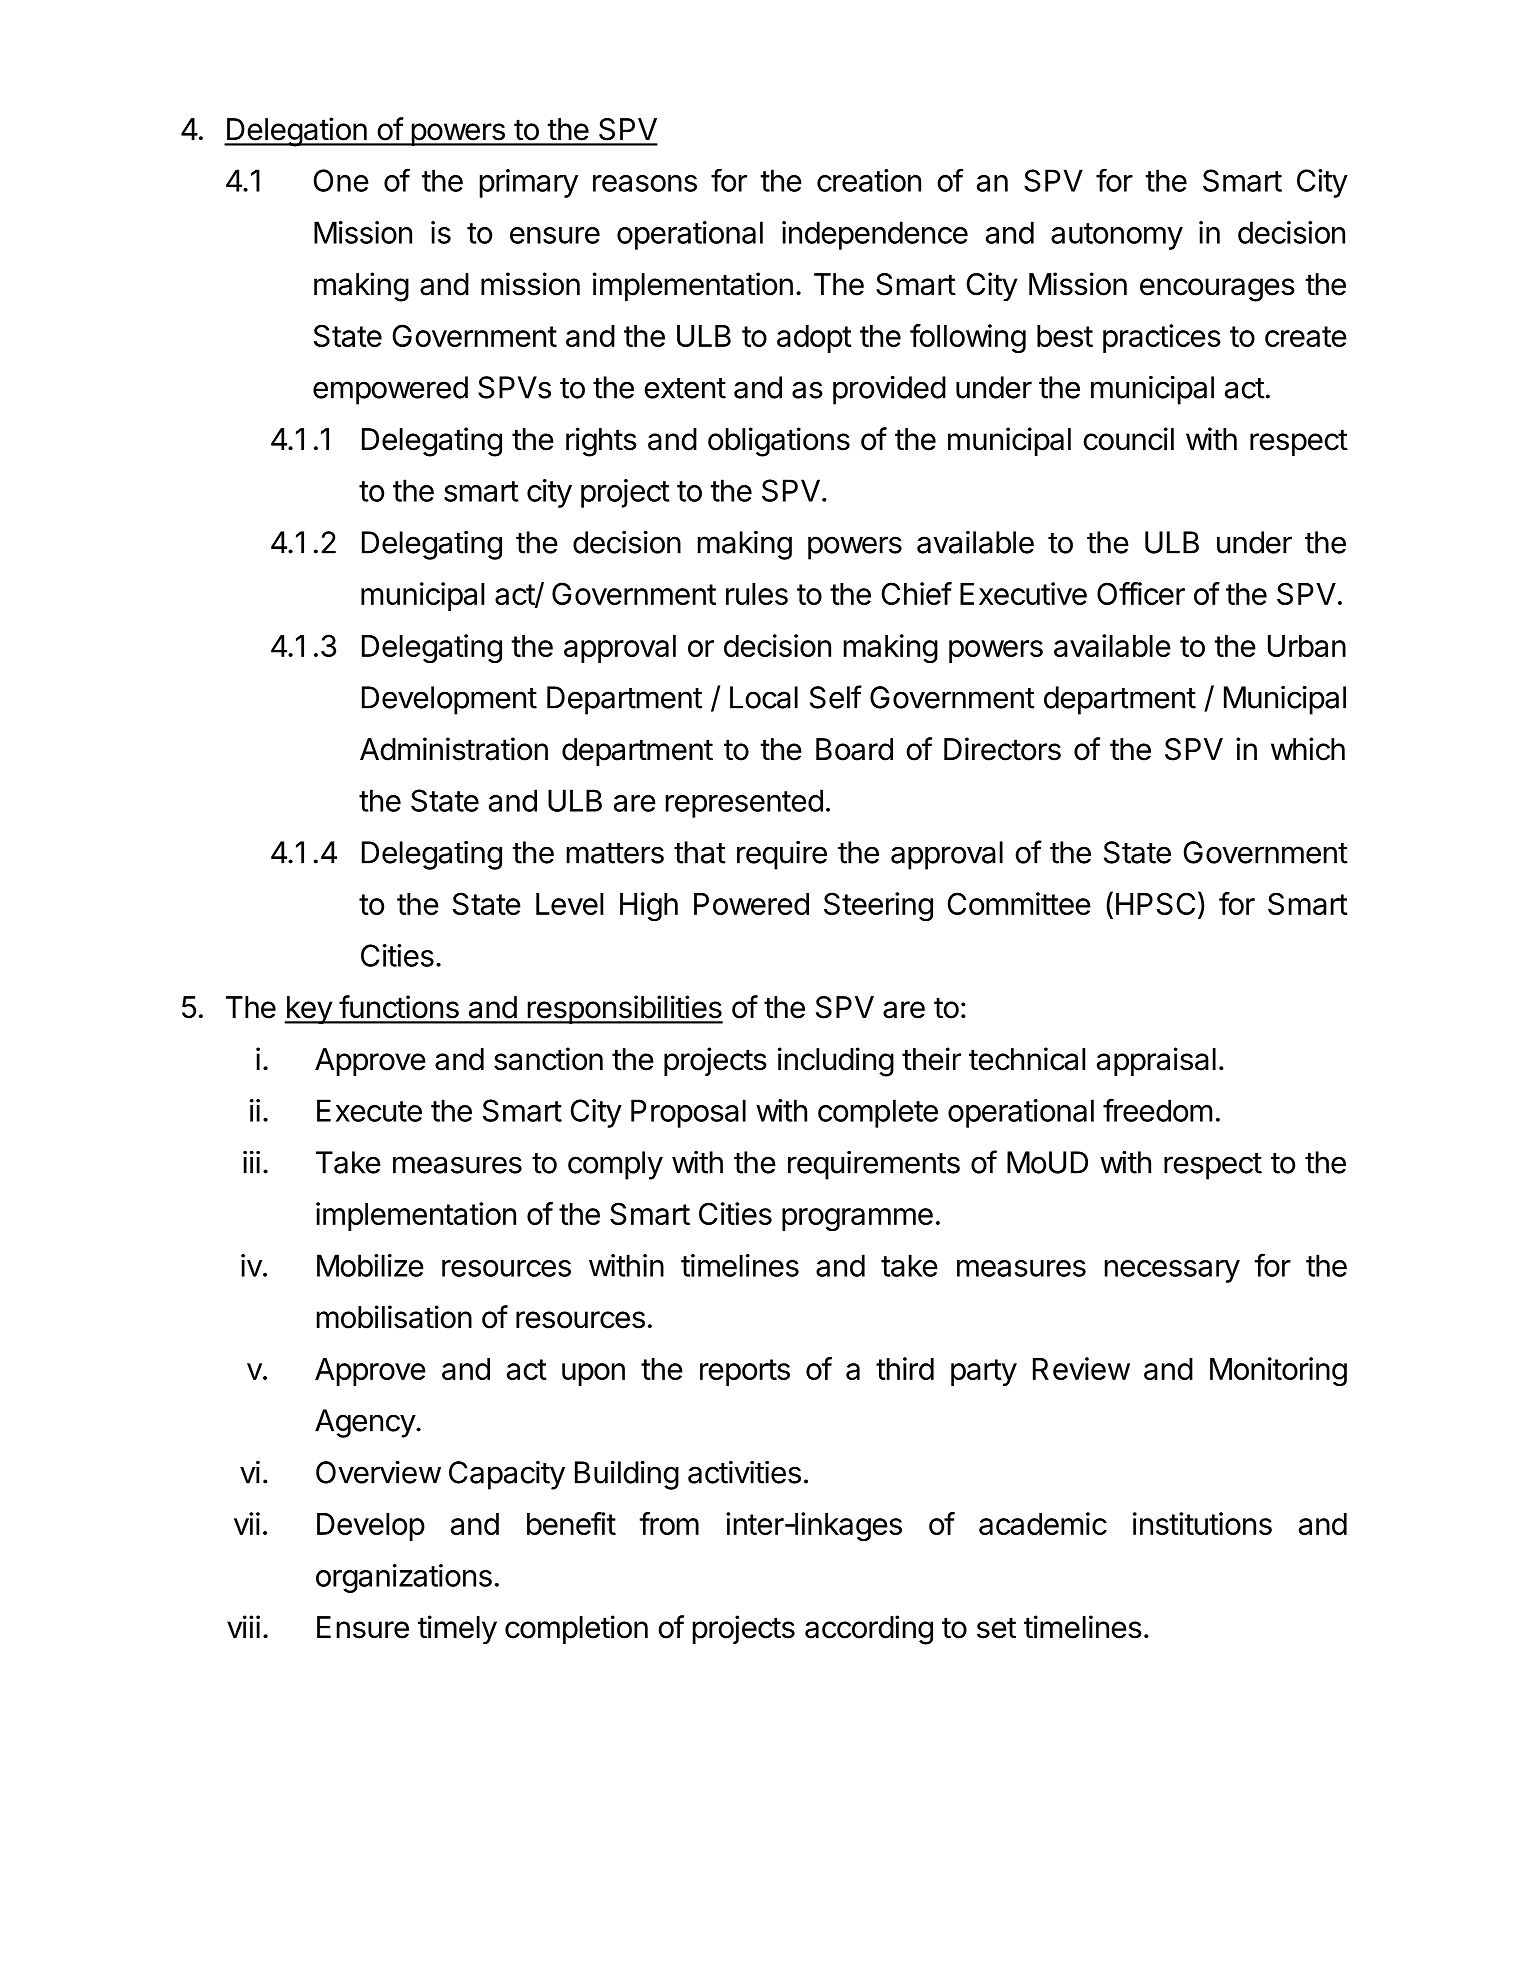  I want to click on Proposal, so click(688, 1113).
